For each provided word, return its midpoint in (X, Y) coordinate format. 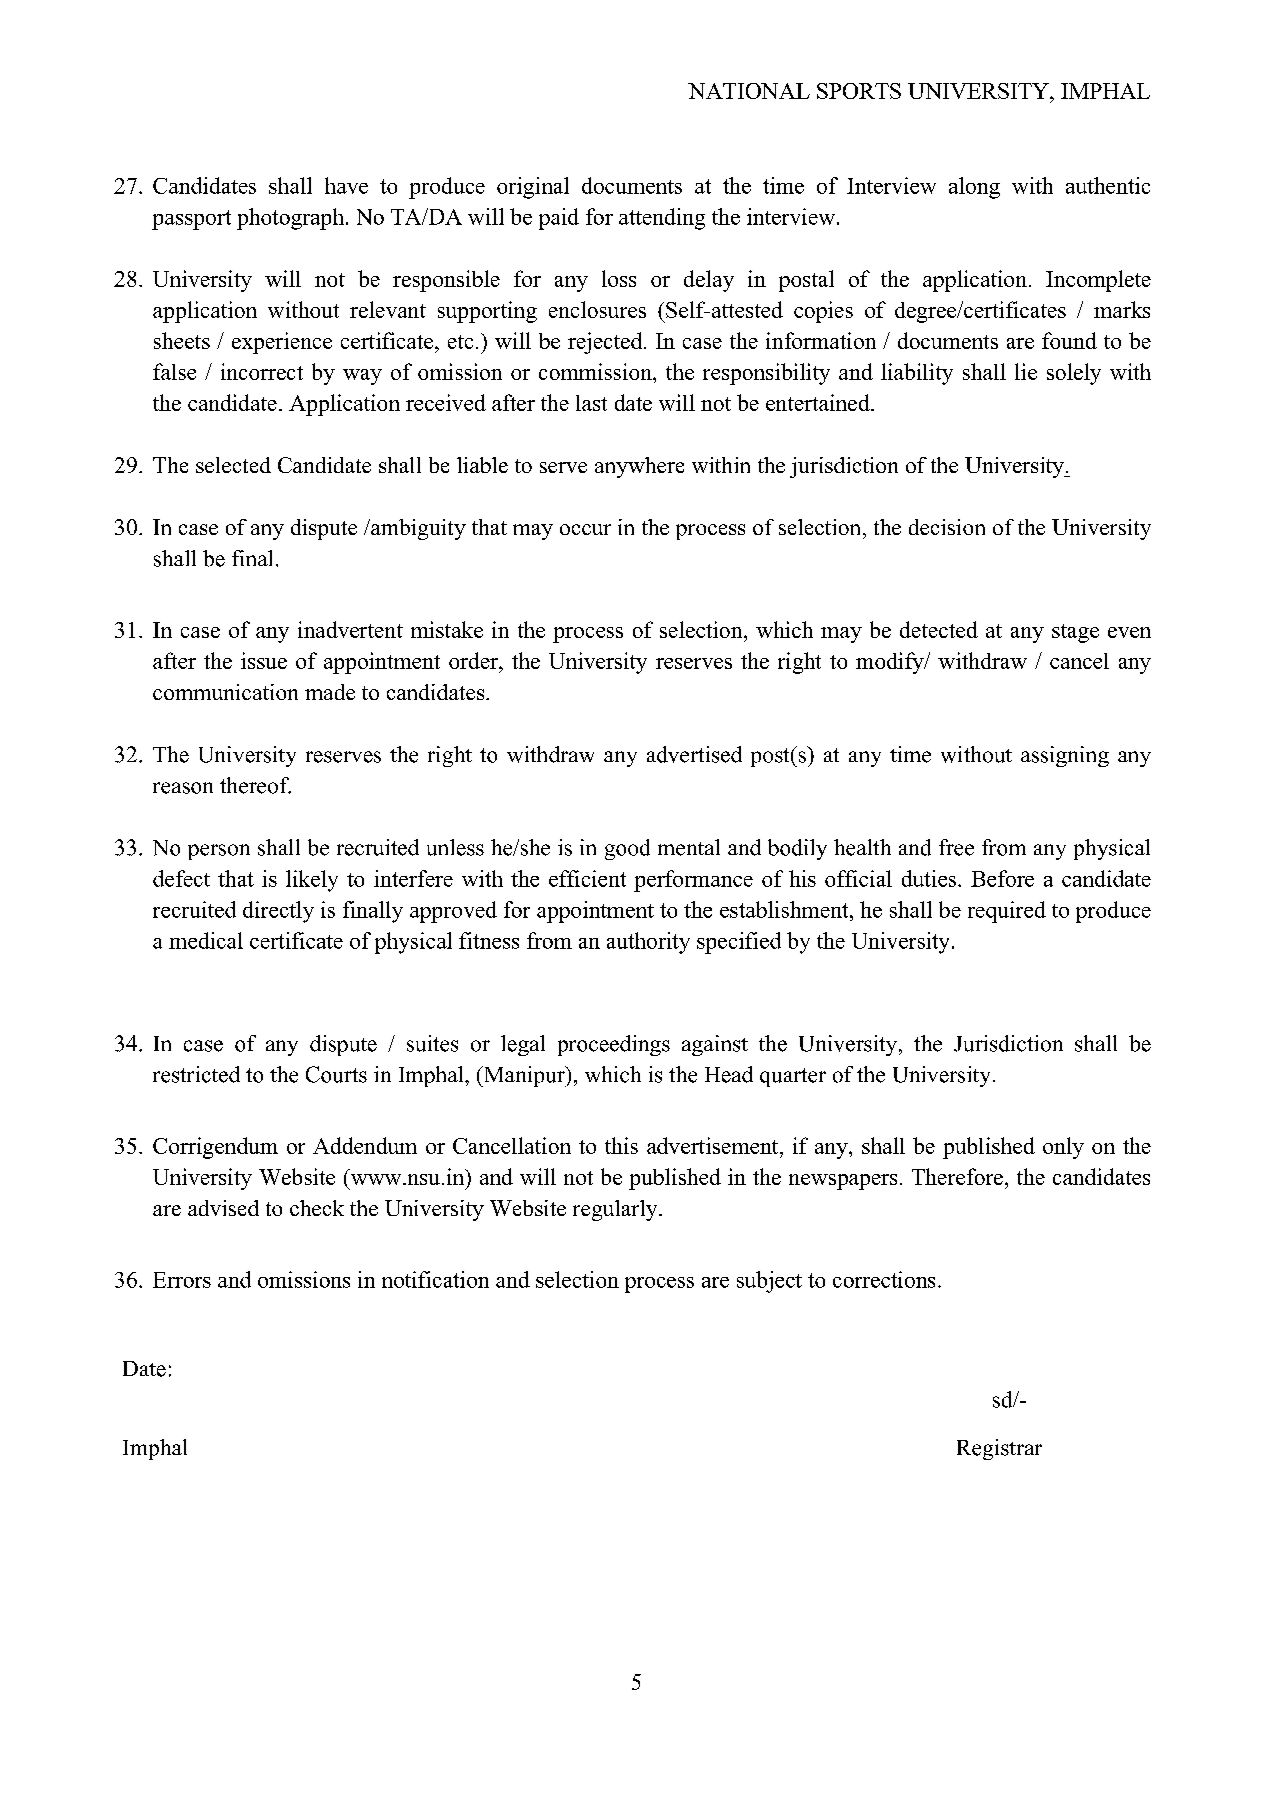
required (1007, 912)
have (346, 185)
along (974, 188)
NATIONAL (749, 91)
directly (278, 912)
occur (585, 529)
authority (648, 943)
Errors (182, 1280)
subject (769, 1282)
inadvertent (350, 629)
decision (947, 527)
